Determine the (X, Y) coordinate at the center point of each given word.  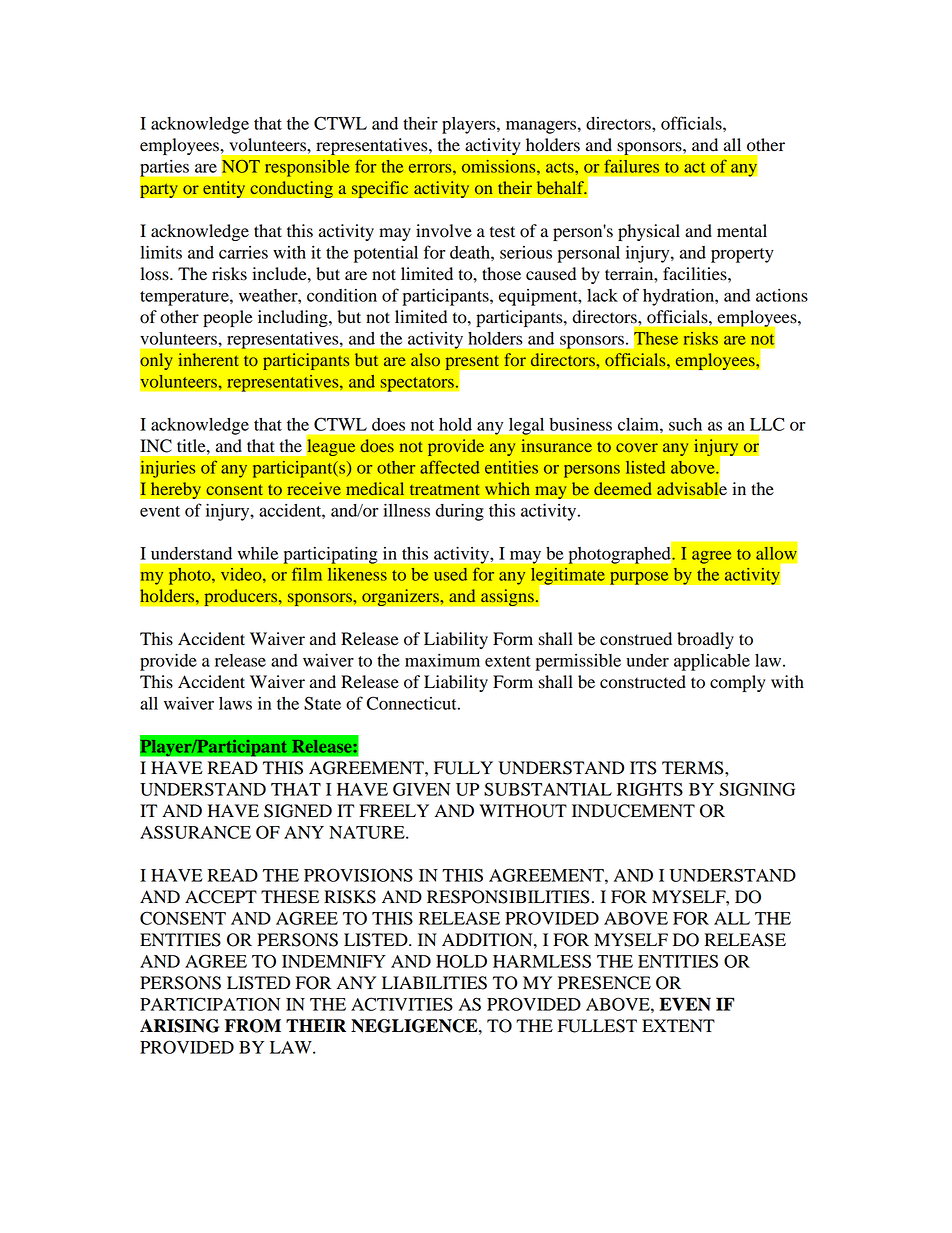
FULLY (463, 768)
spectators (418, 384)
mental (742, 231)
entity (224, 189)
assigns (508, 597)
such (685, 424)
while (258, 553)
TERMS (694, 768)
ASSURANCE (195, 832)
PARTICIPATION (210, 1004)
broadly (705, 640)
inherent (209, 359)
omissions (500, 166)
